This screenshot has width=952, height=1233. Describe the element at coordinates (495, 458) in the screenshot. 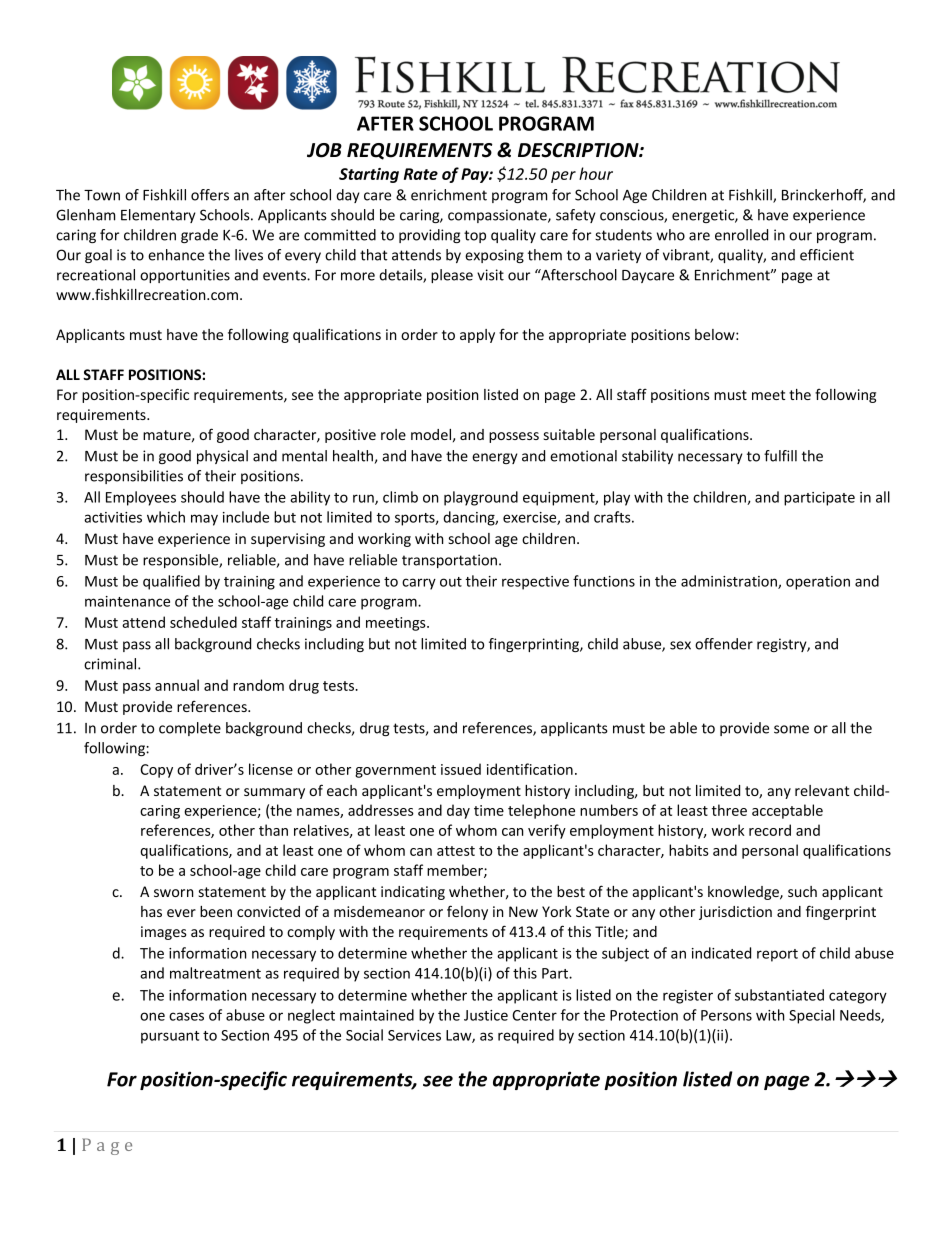

I see `energy` at that location.
